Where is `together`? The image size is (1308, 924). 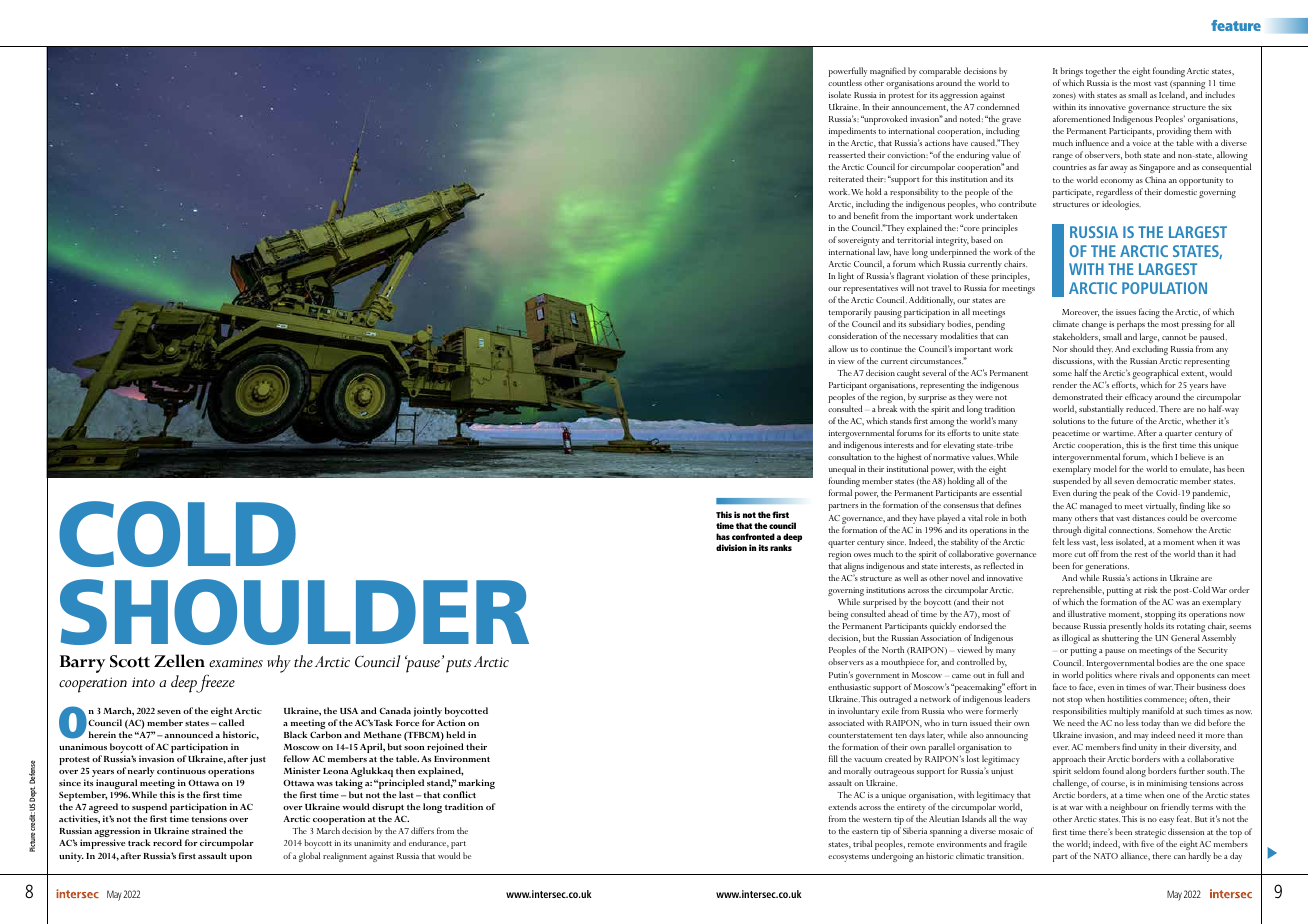 together is located at coordinates (1100, 72).
